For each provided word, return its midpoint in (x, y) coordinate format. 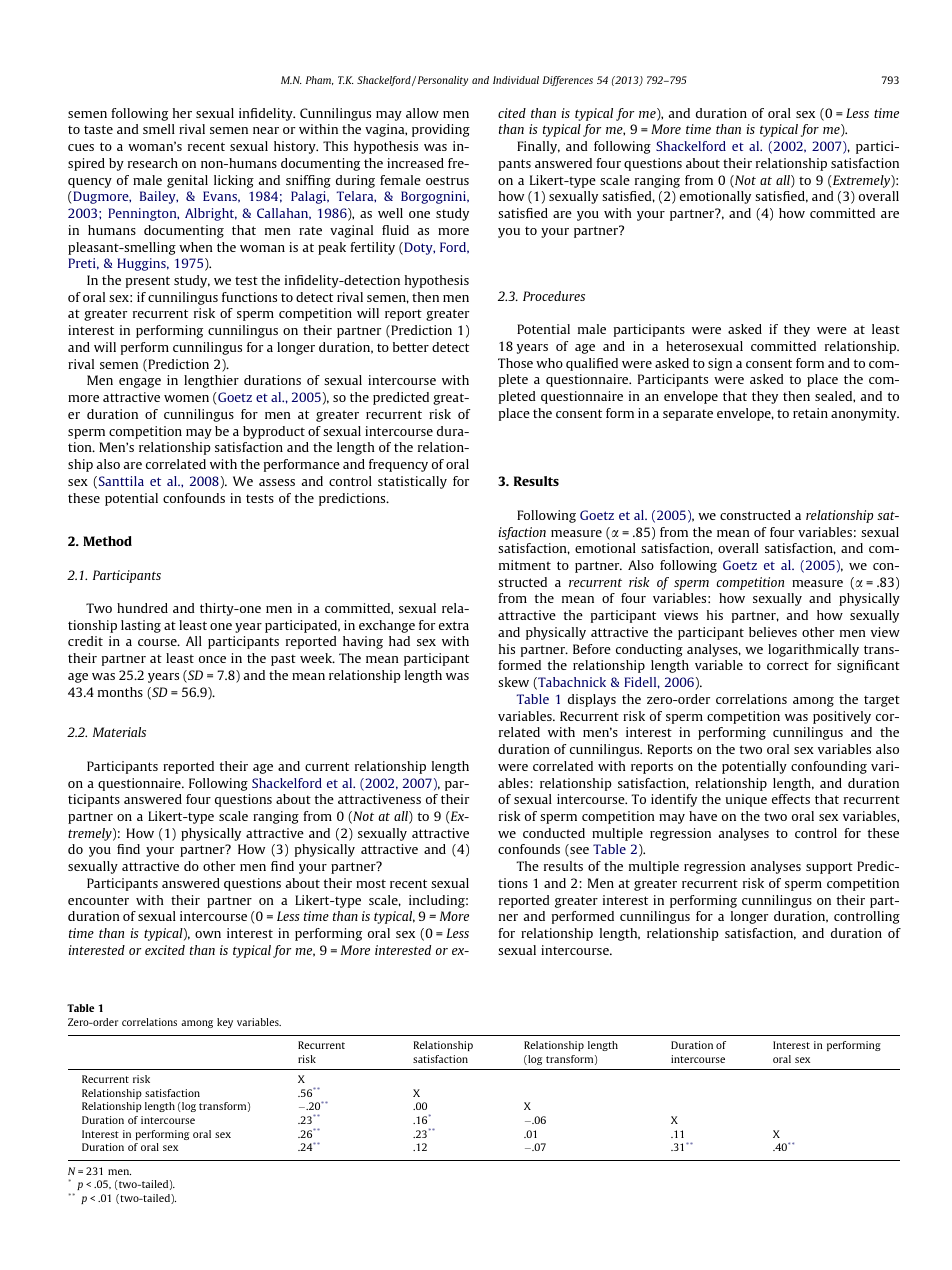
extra (454, 625)
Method (107, 541)
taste (98, 129)
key (225, 1023)
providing (441, 130)
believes (773, 632)
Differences (568, 81)
